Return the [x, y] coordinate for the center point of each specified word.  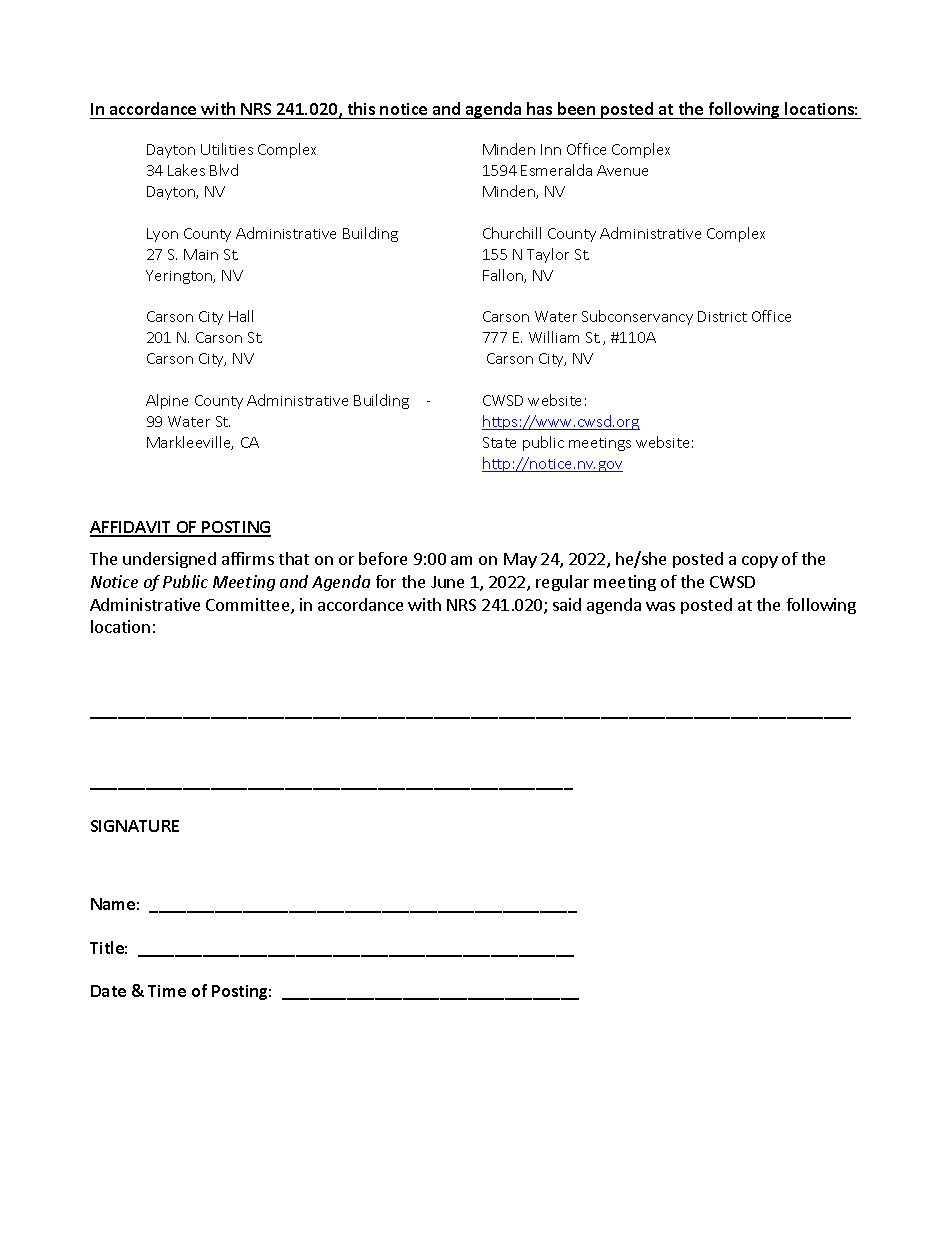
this [361, 108]
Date [108, 991]
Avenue [622, 170]
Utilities [227, 149]
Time [167, 991]
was [660, 606]
